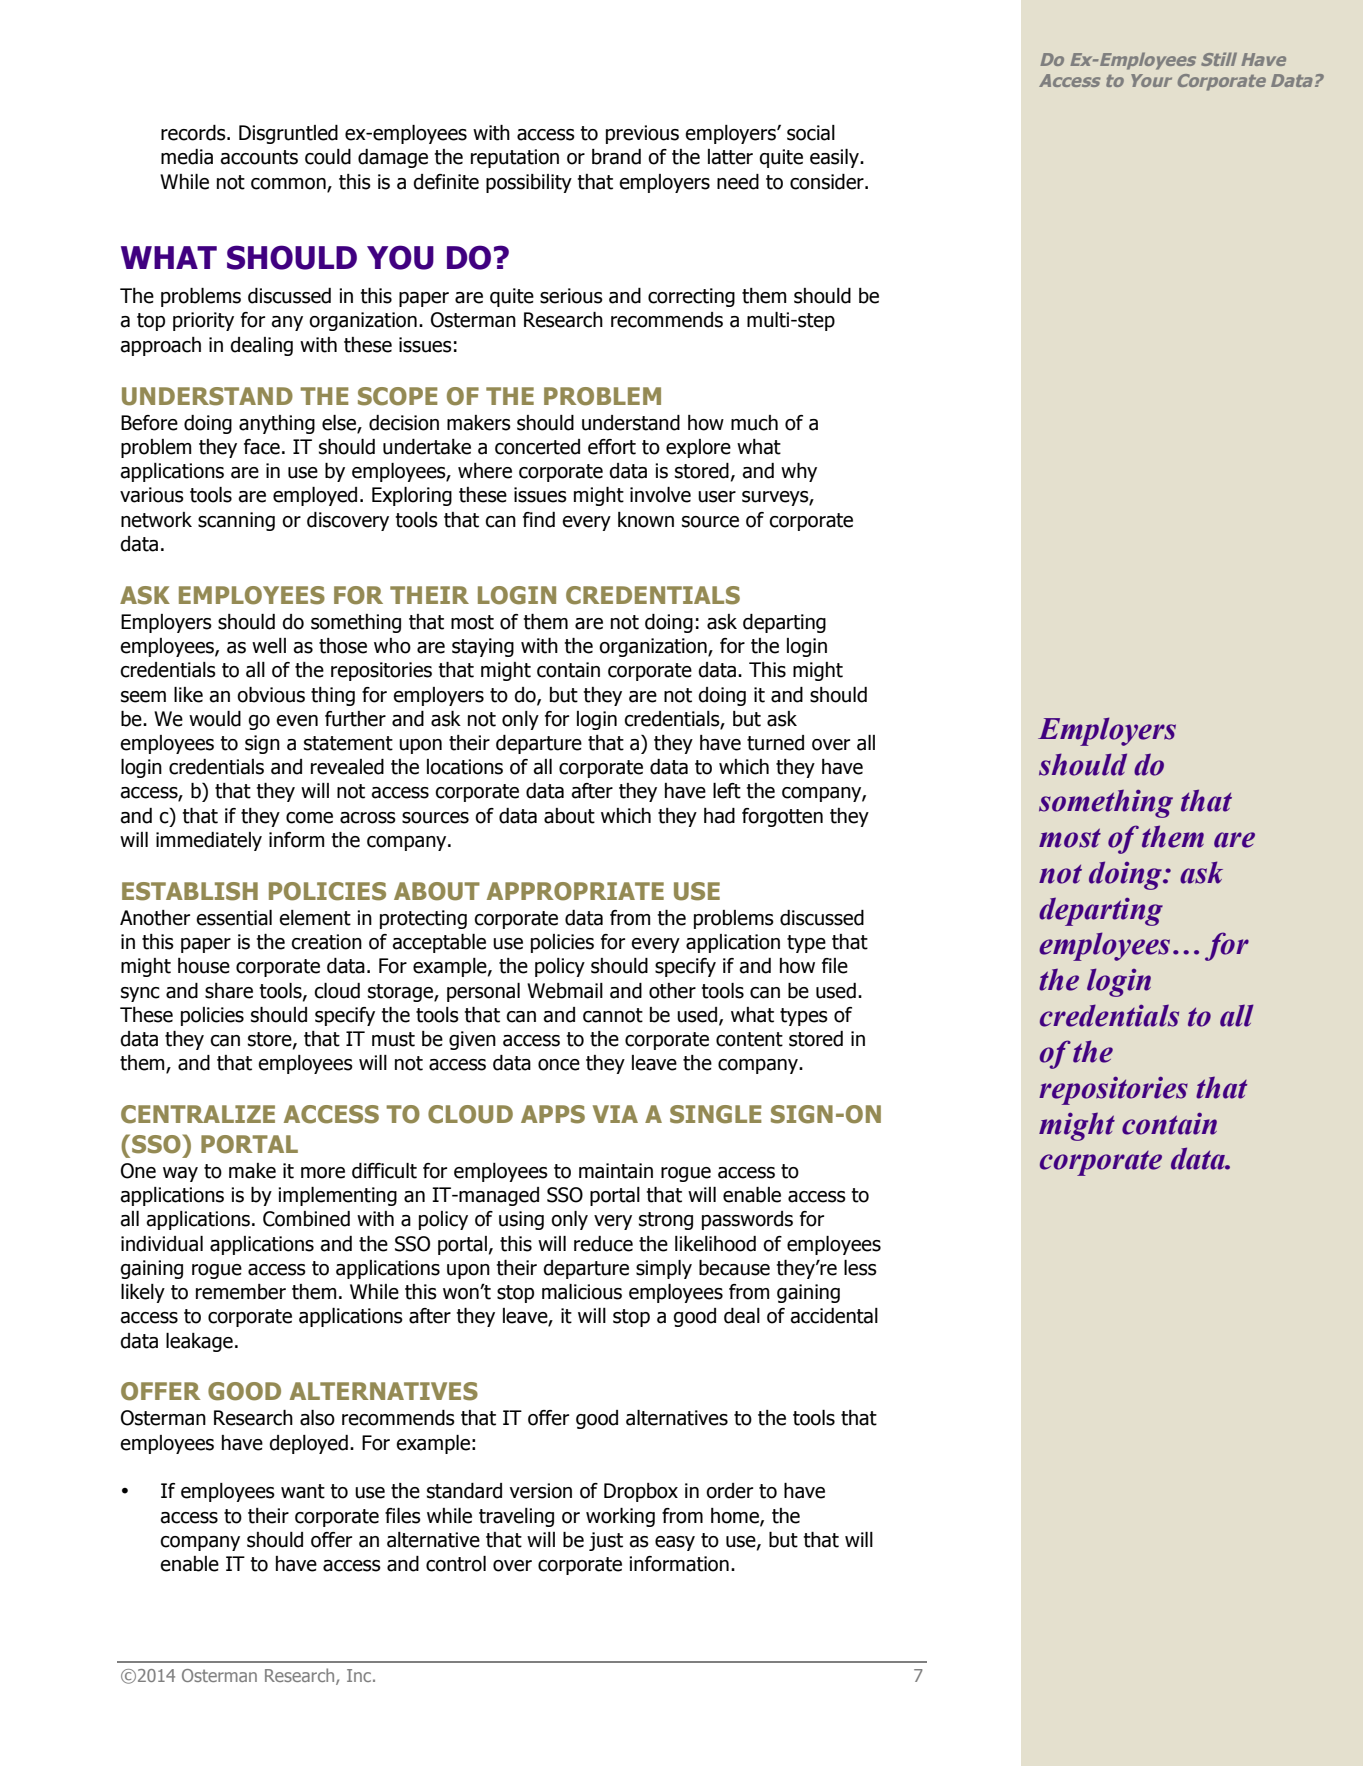 This page has height=1766, width=1365. Describe the element at coordinates (259, 157) in the page. I see `accounts` at that location.
